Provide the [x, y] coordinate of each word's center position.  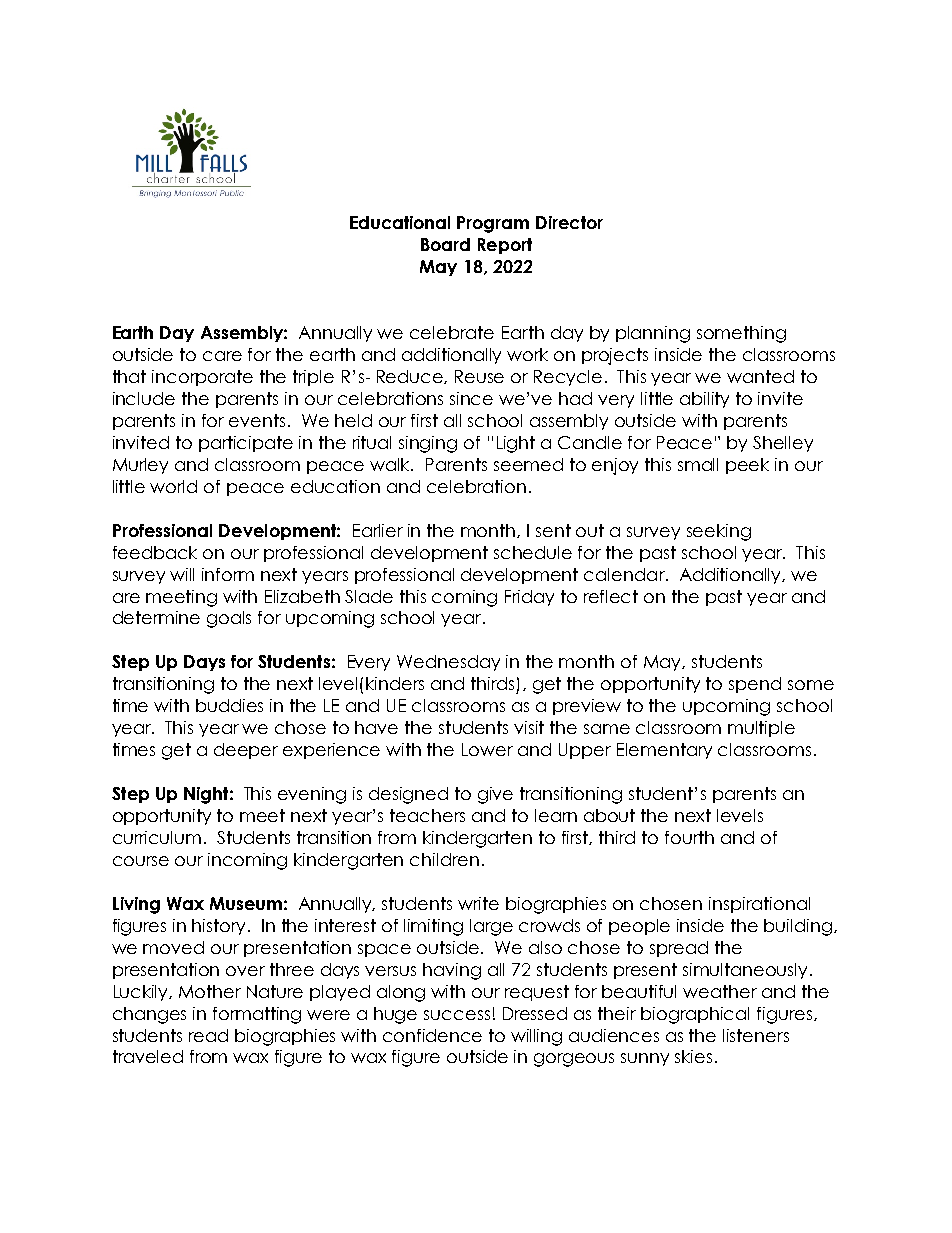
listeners [756, 1035]
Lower [487, 749]
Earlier [378, 530]
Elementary [664, 751]
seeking [719, 532]
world [173, 486]
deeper [246, 751]
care [222, 356]
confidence [432, 1035]
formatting [257, 1015]
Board [445, 244]
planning [653, 334]
